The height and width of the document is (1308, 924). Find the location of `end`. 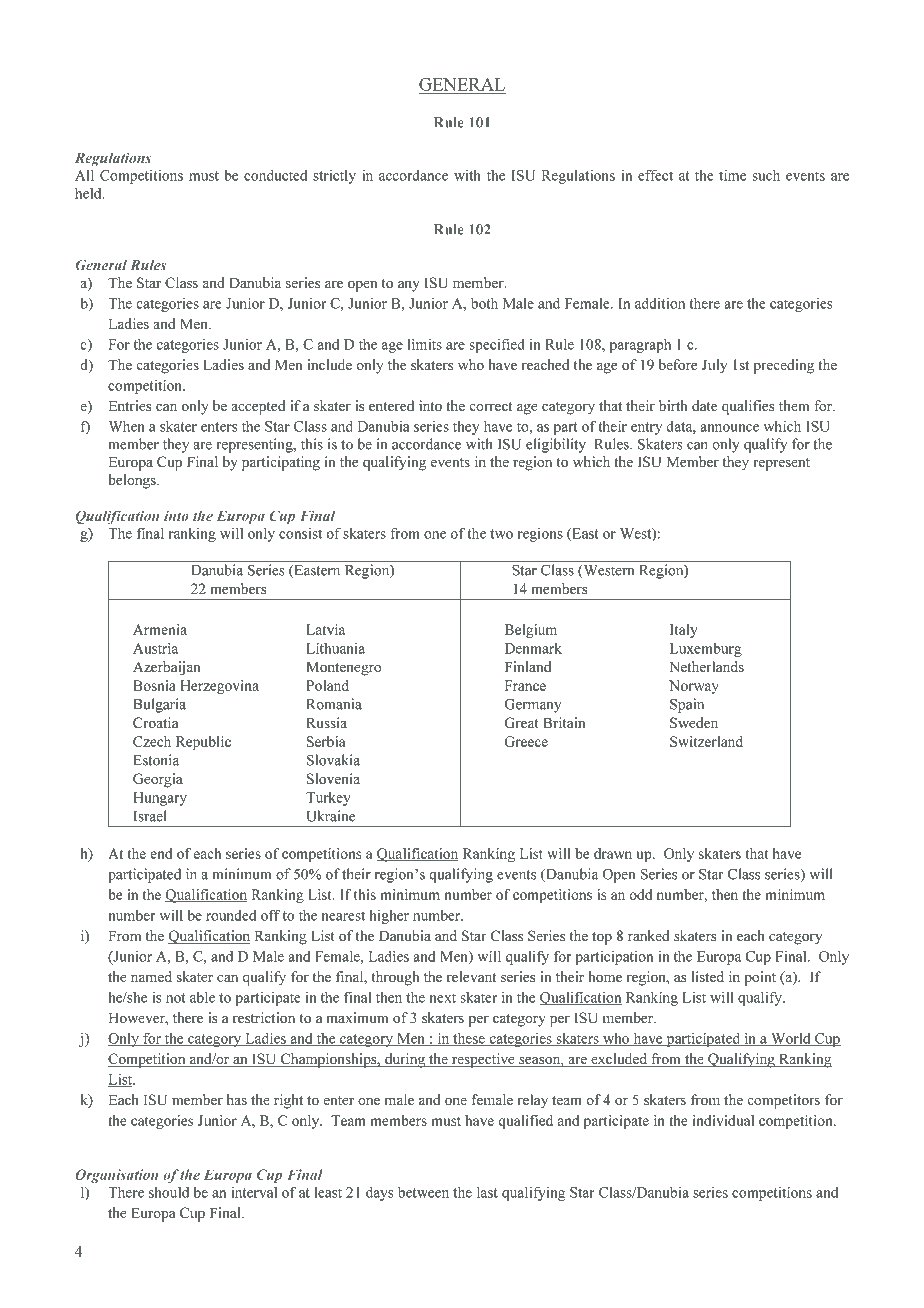

end is located at coordinates (161, 853).
